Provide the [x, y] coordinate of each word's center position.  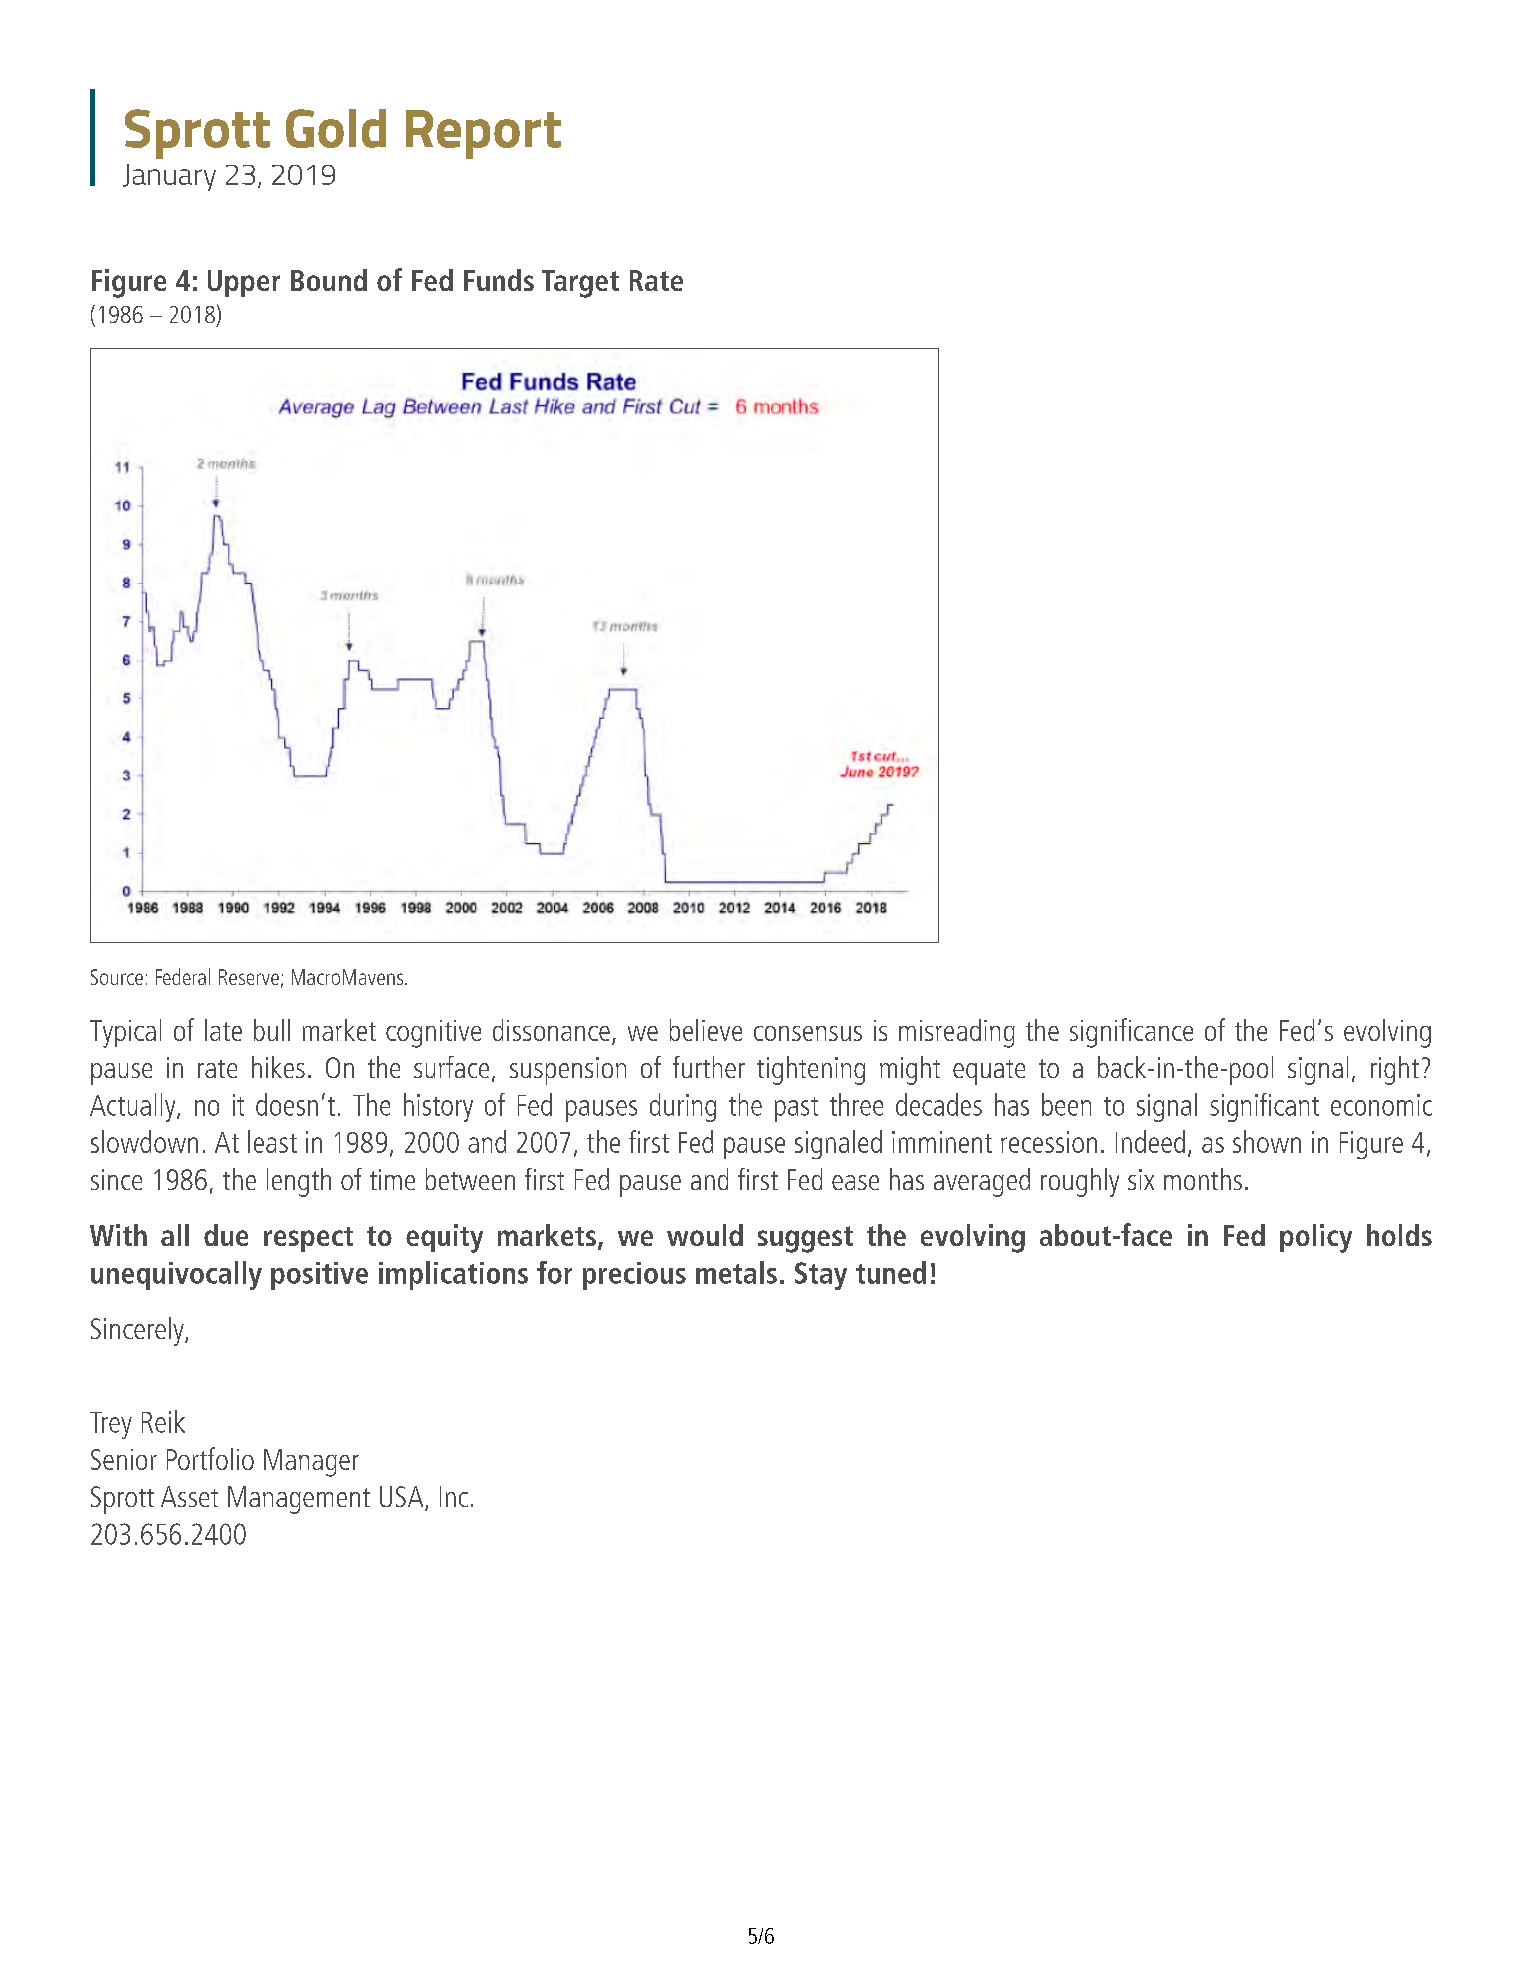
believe [706, 1030]
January [169, 177]
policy [1316, 1238]
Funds [499, 280]
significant [1264, 1107]
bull [272, 1030]
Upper [244, 283]
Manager [311, 1463]
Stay [821, 1276]
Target [580, 284]
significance [1131, 1033]
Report [483, 134]
